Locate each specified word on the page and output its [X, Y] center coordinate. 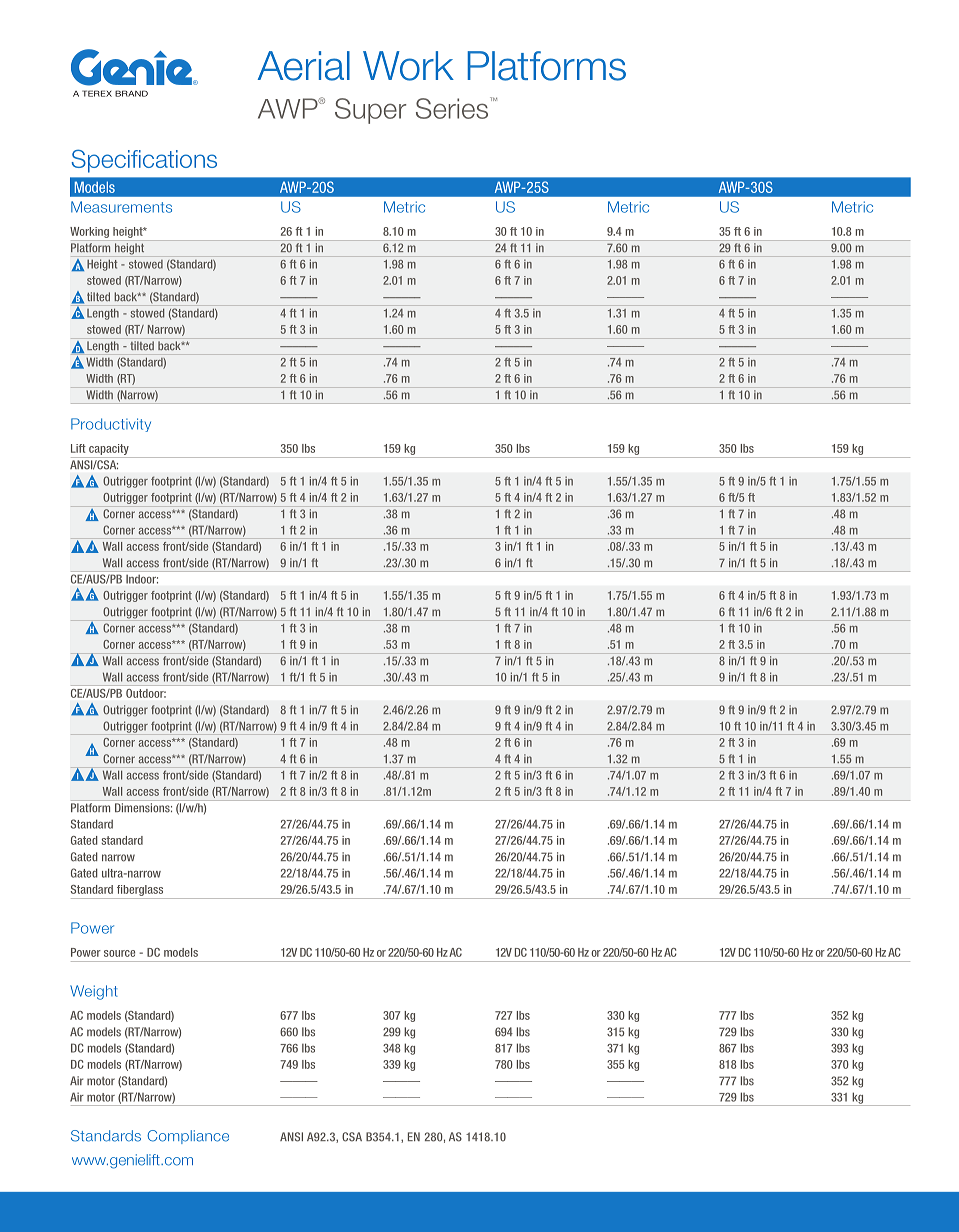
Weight [94, 992]
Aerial [304, 66]
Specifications [144, 161]
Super [371, 111]
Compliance [188, 1137]
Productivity [111, 425]
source [119, 953]
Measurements [121, 207]
